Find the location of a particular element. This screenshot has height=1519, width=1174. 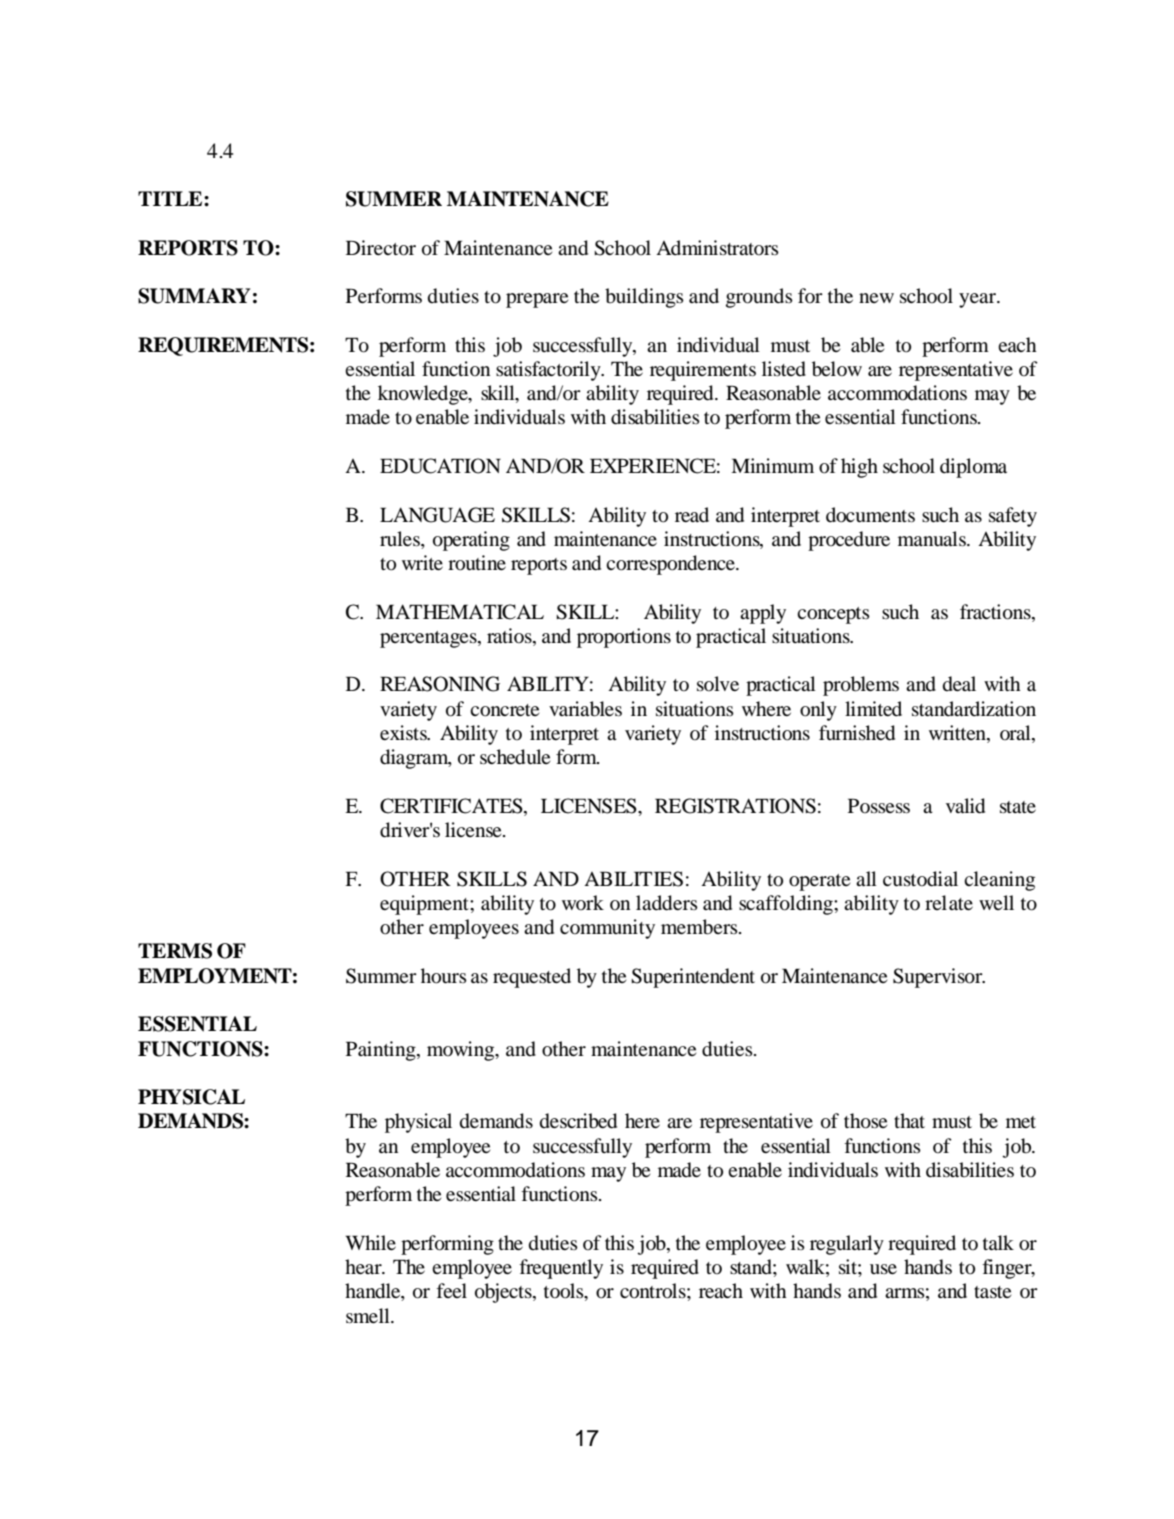

buildings is located at coordinates (644, 298).
